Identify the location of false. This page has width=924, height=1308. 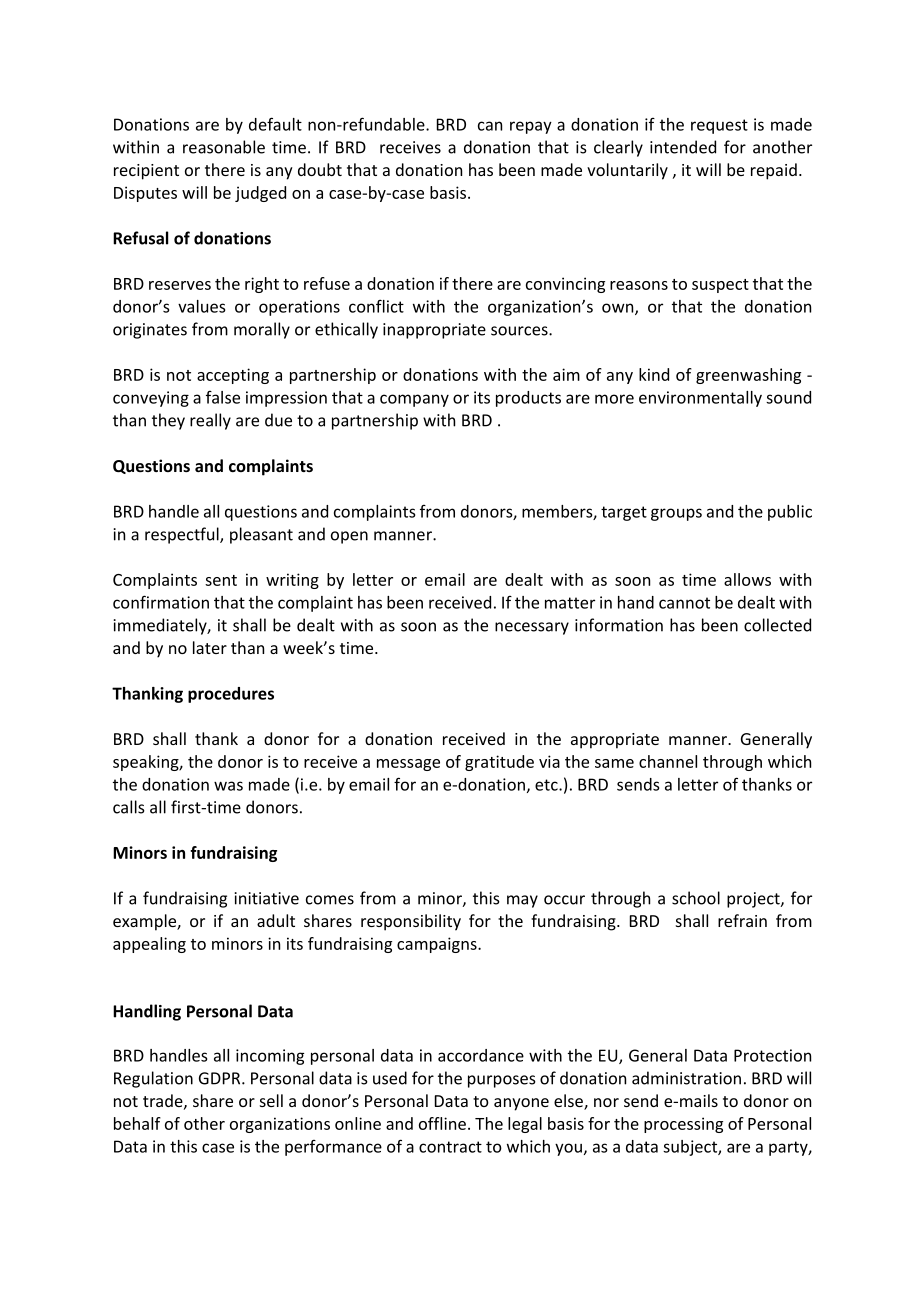
(223, 397).
